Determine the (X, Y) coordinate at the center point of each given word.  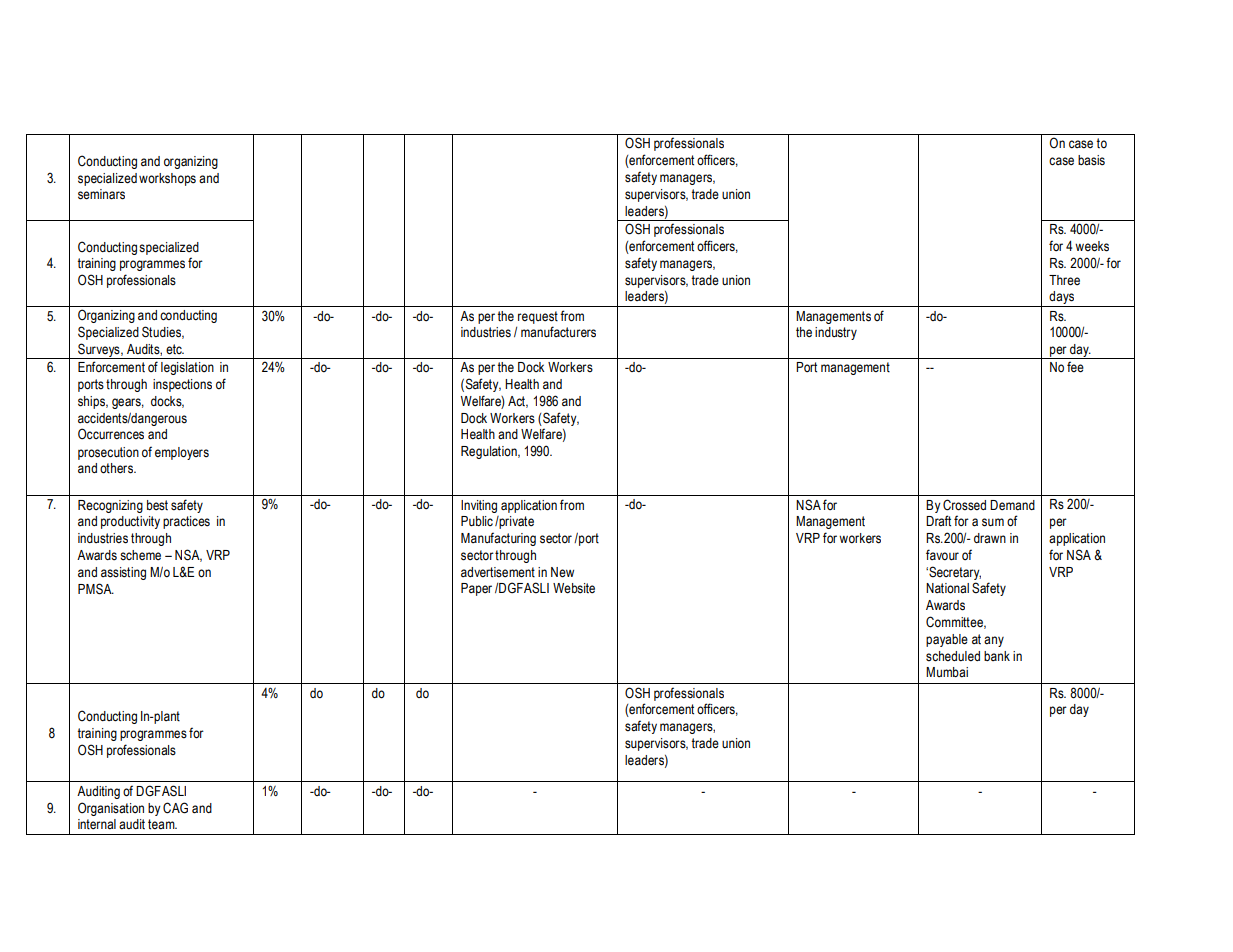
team (162, 824)
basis (1091, 160)
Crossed (964, 505)
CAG (175, 808)
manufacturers (558, 332)
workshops (167, 179)
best (157, 505)
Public (477, 521)
